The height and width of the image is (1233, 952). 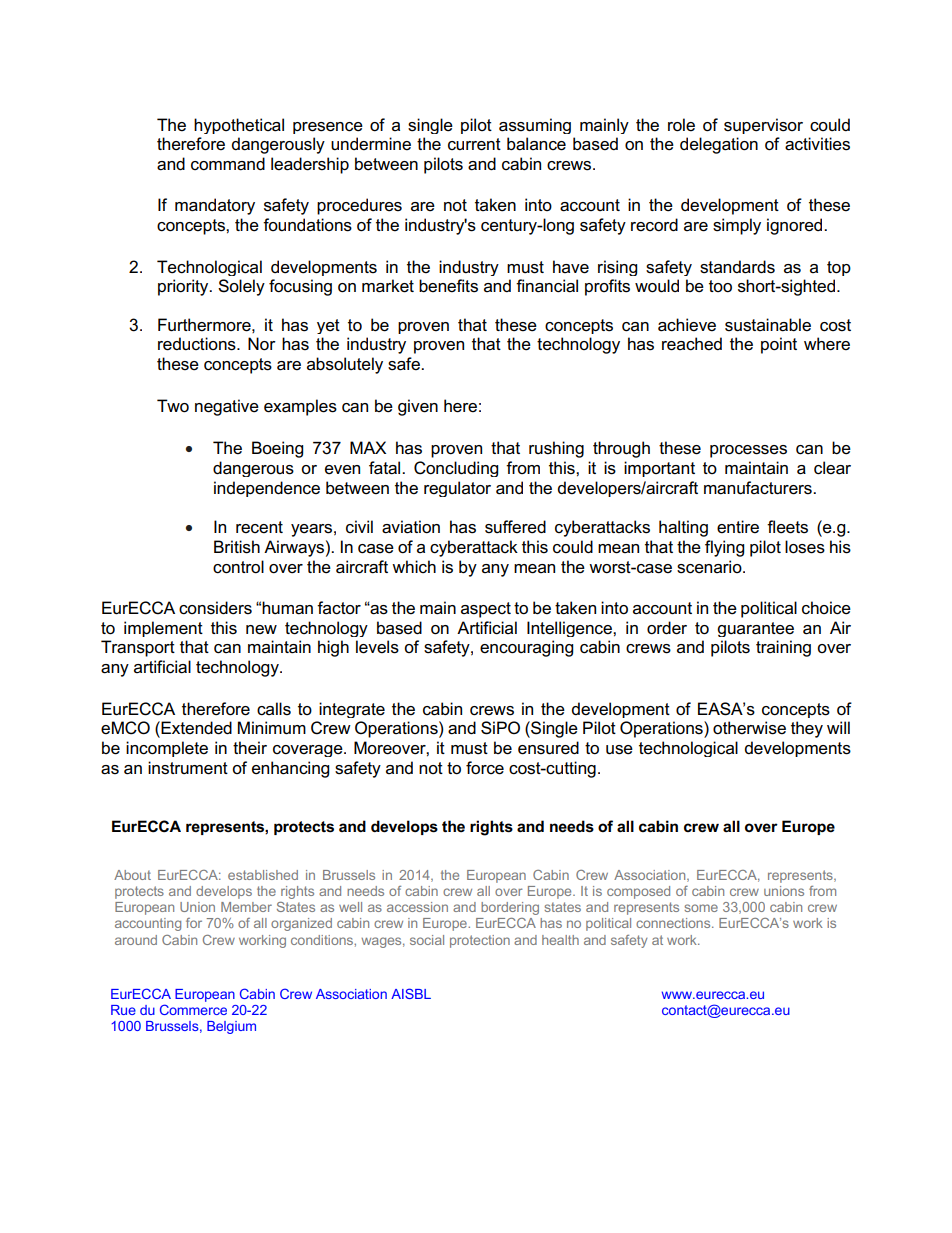 I want to click on command, so click(x=228, y=164).
